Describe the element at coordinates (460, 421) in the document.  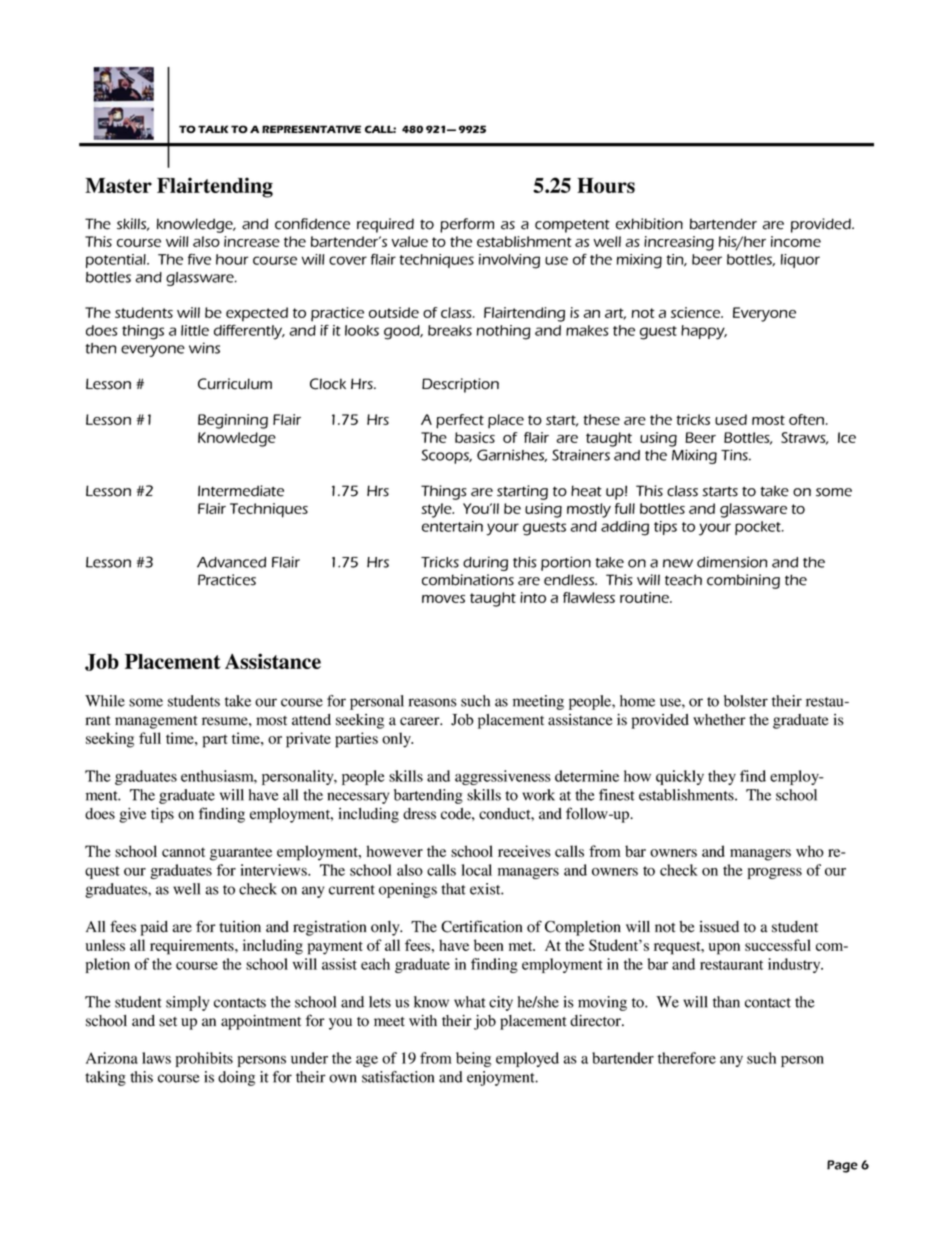
I see `perfect` at that location.
